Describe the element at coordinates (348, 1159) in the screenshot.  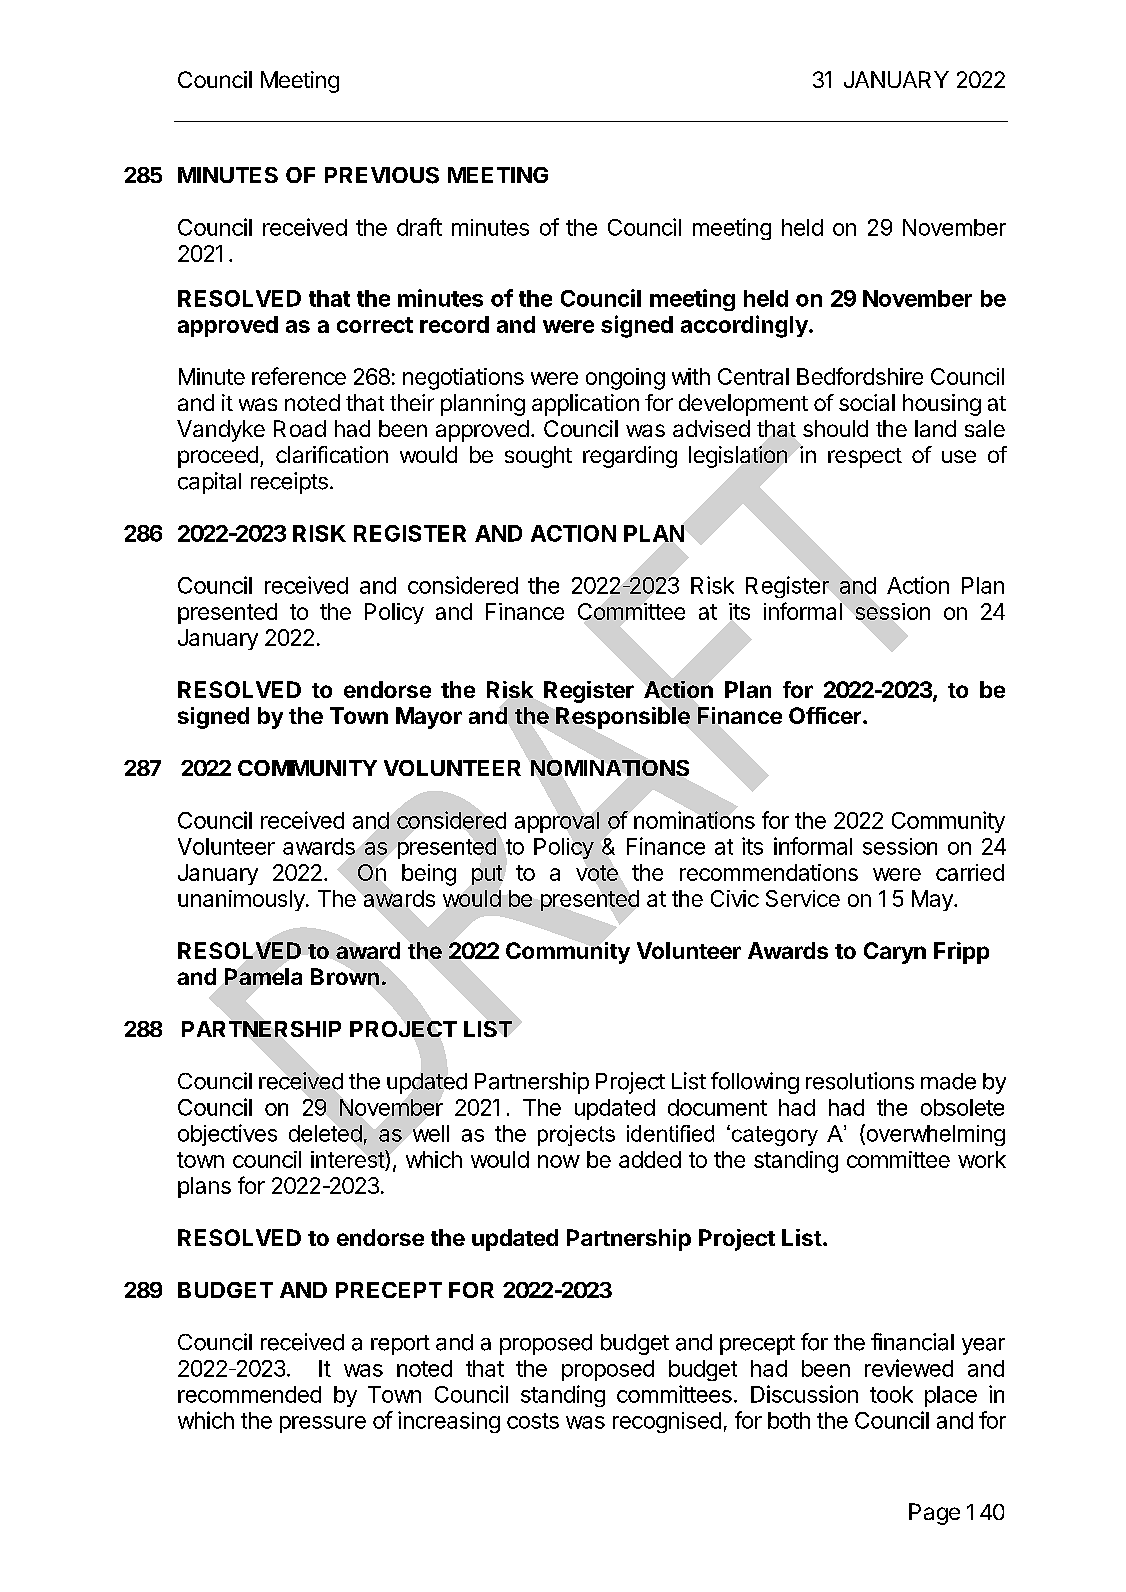
I see `interest` at that location.
